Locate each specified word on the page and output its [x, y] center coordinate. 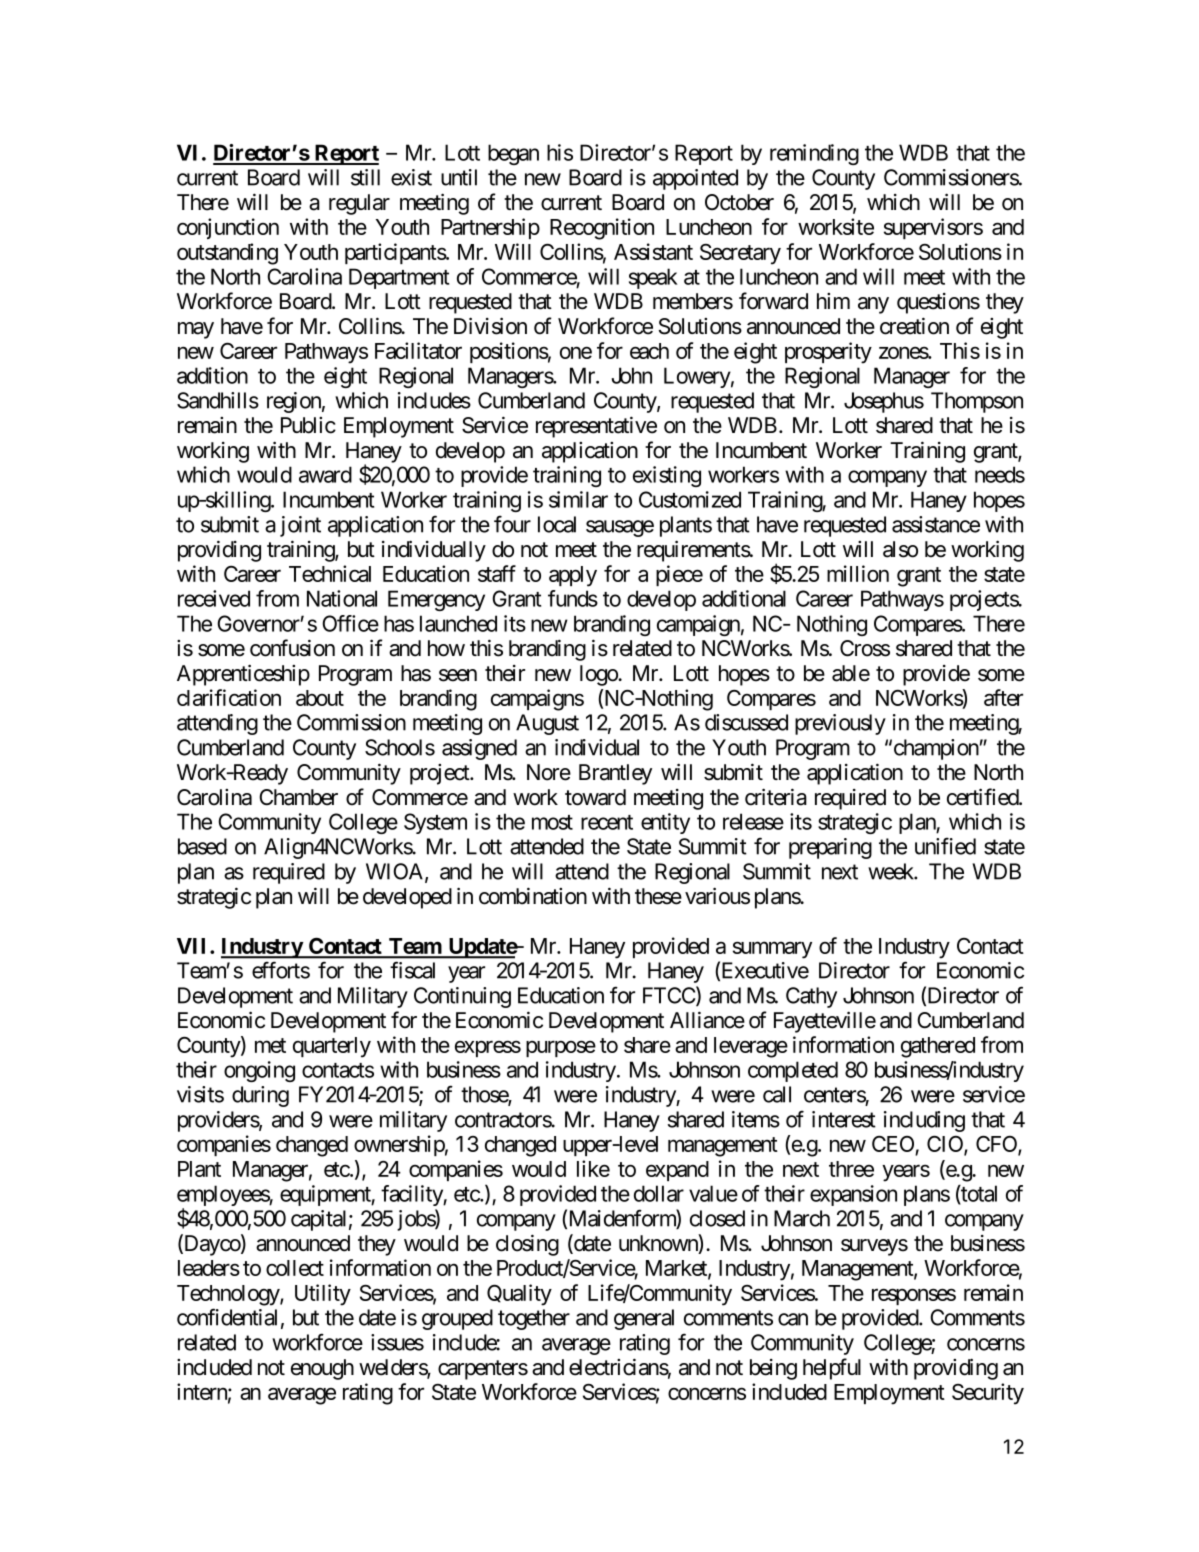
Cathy [811, 997]
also [900, 549]
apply [573, 576]
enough [322, 1369]
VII [194, 946]
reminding [814, 154]
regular [359, 204]
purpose [561, 1049]
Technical [330, 573]
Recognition [602, 229]
